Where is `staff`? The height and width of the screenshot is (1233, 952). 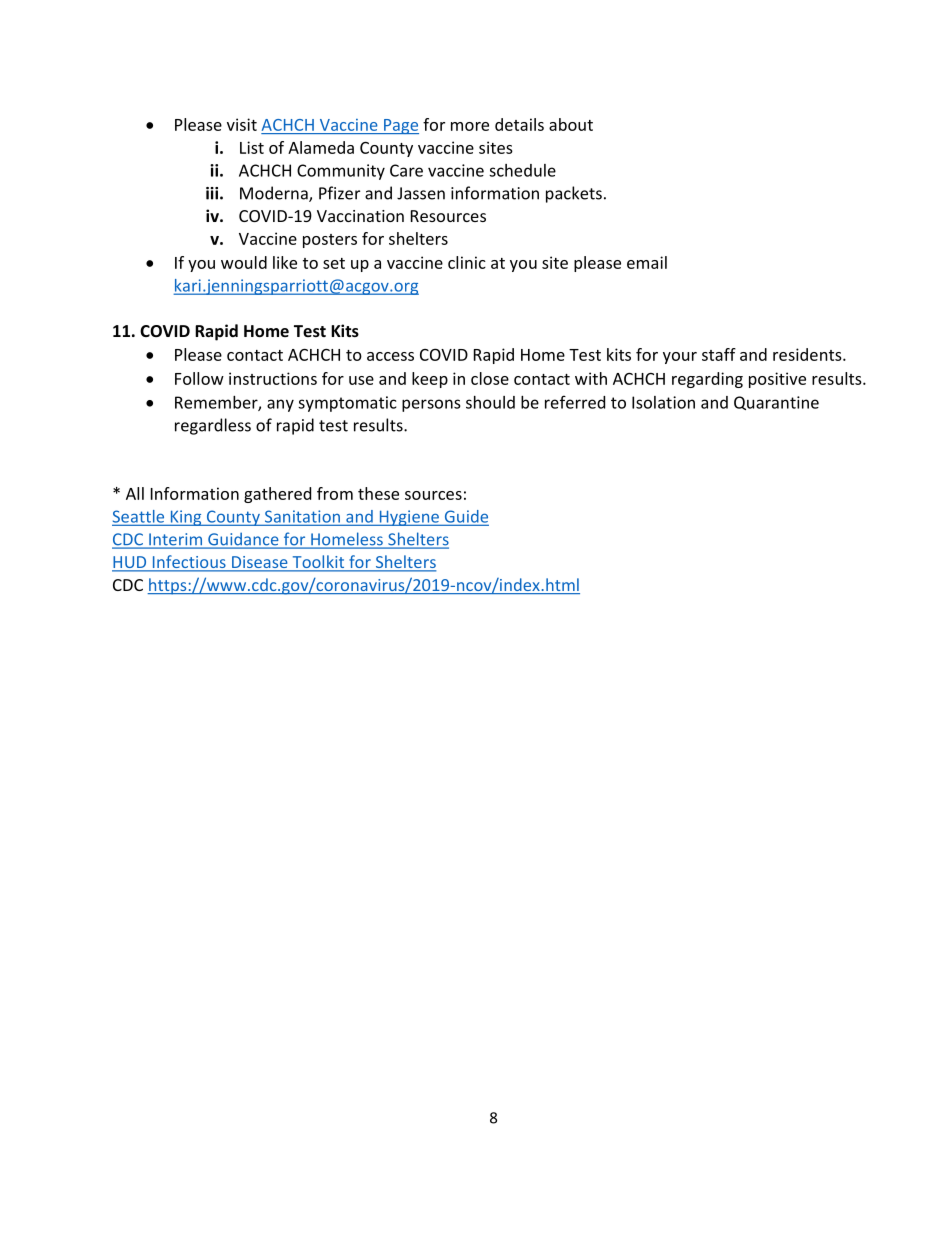
staff is located at coordinates (719, 354).
